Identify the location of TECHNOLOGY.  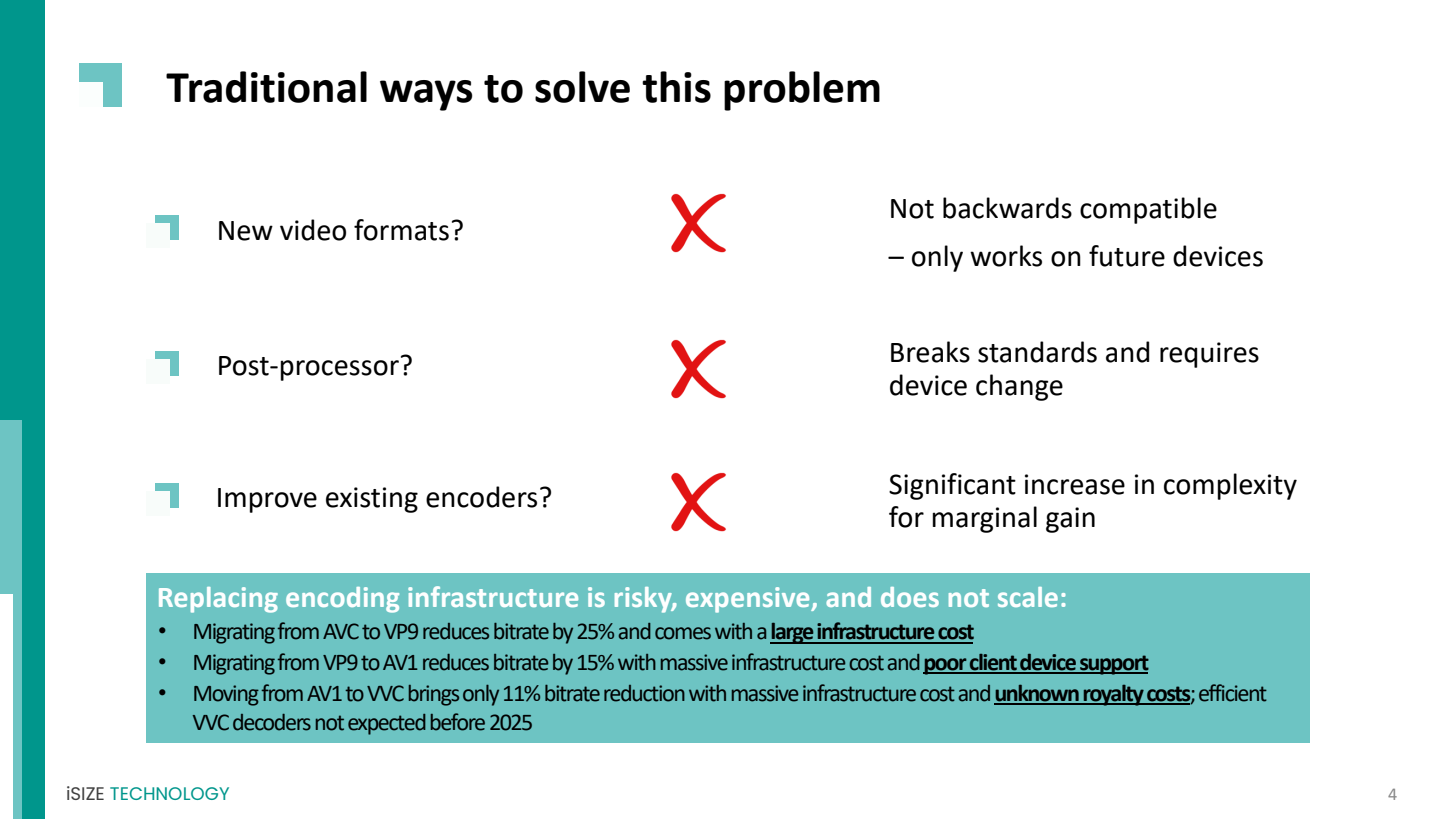
(169, 793).
